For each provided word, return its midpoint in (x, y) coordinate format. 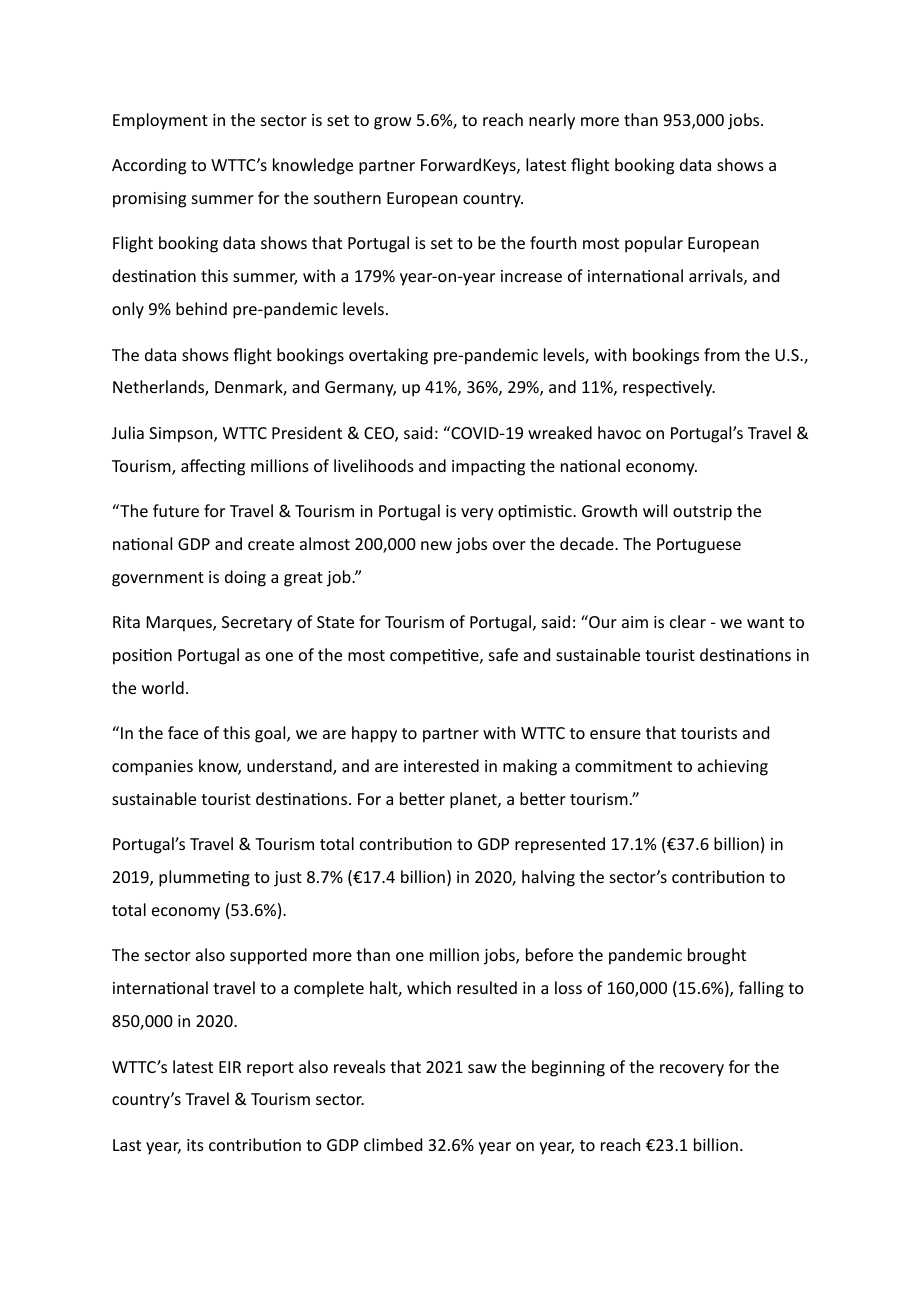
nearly (552, 121)
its (195, 1145)
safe (503, 654)
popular (654, 244)
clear (688, 621)
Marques (180, 624)
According (149, 166)
